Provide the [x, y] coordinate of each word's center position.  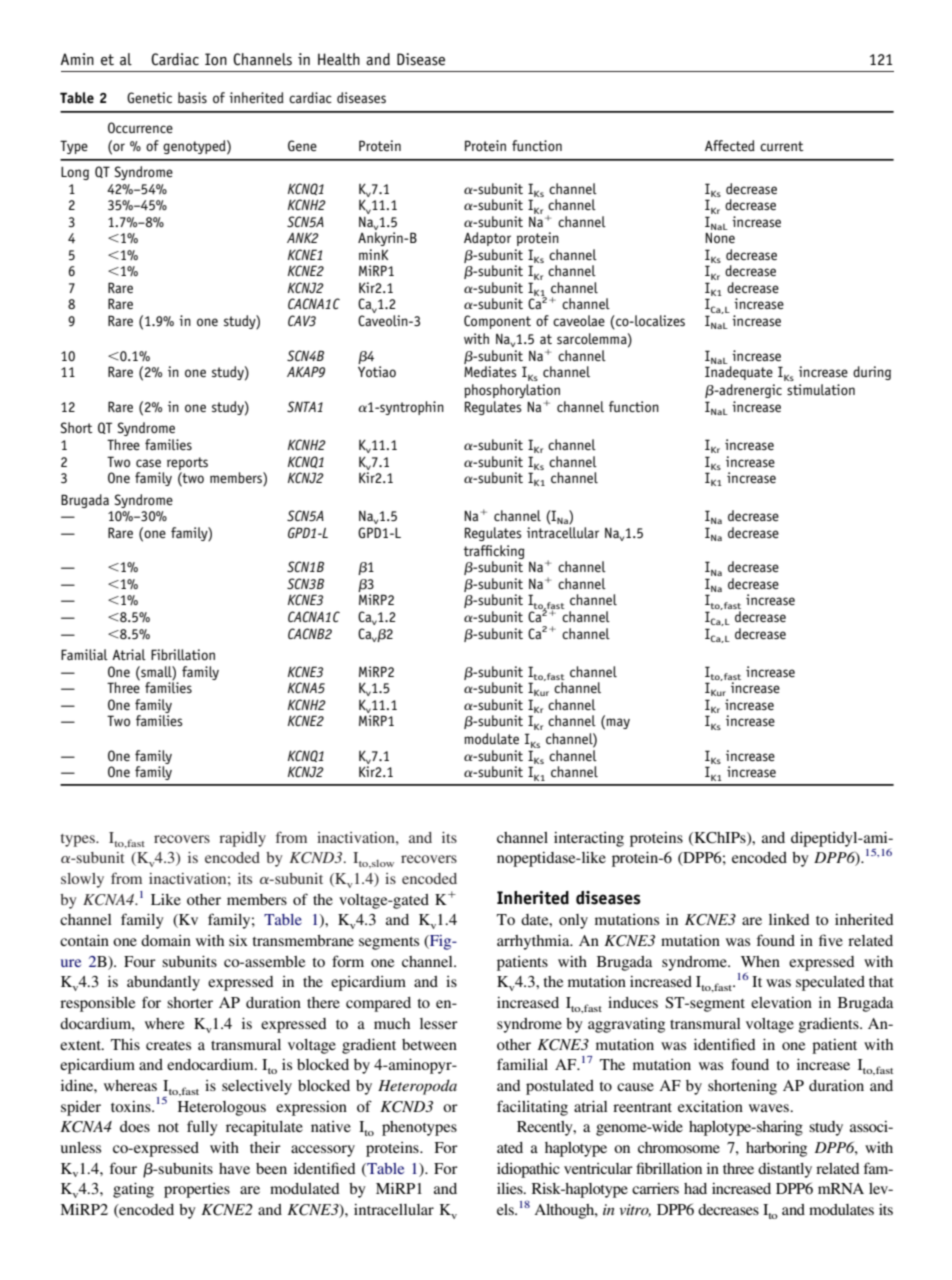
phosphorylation [512, 392]
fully [202, 1128]
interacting [589, 839]
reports [187, 463]
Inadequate [739, 373]
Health [339, 59]
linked [789, 919]
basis [192, 97]
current [782, 146]
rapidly [242, 839]
